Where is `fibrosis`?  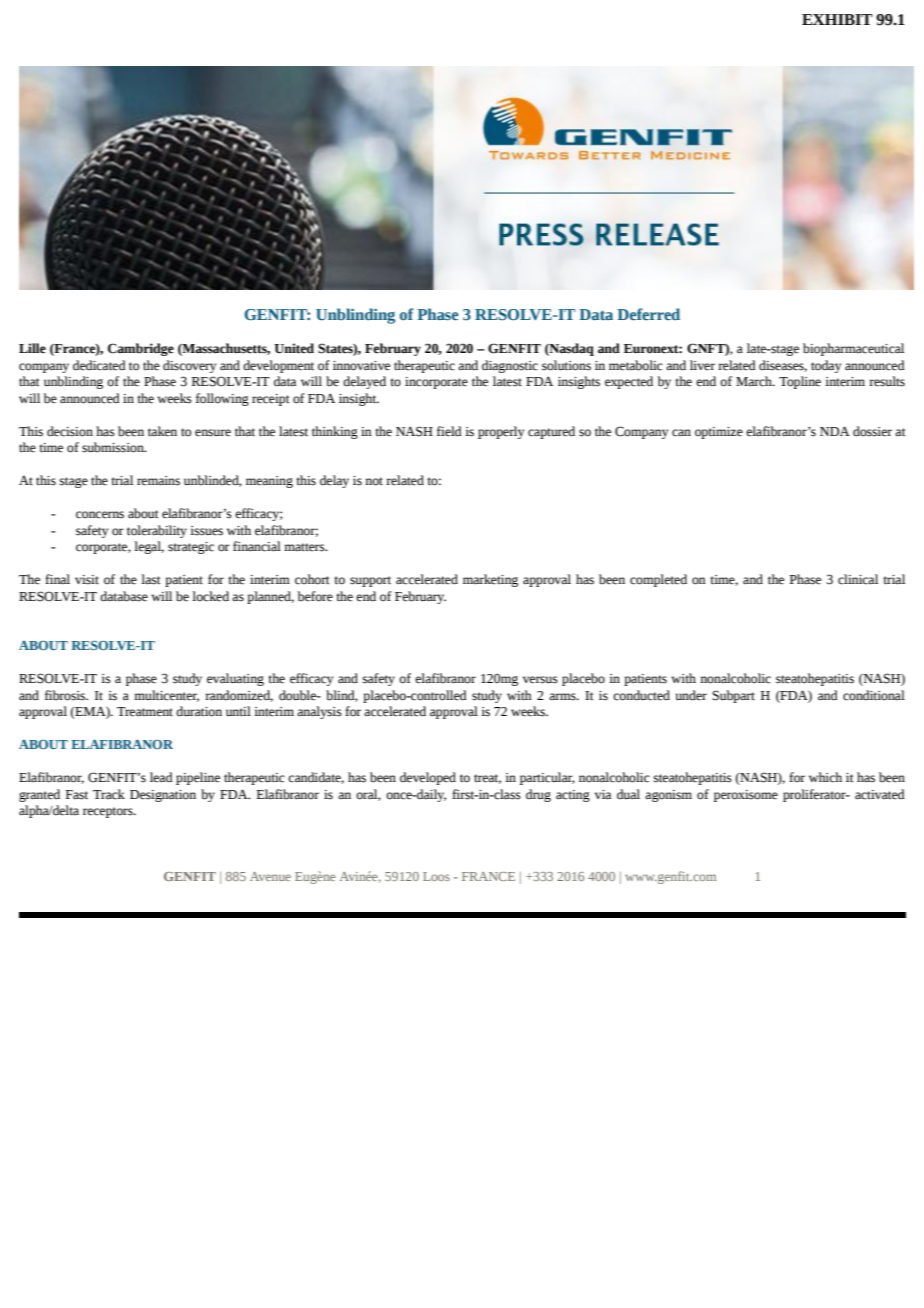 fibrosis is located at coordinates (66, 695).
